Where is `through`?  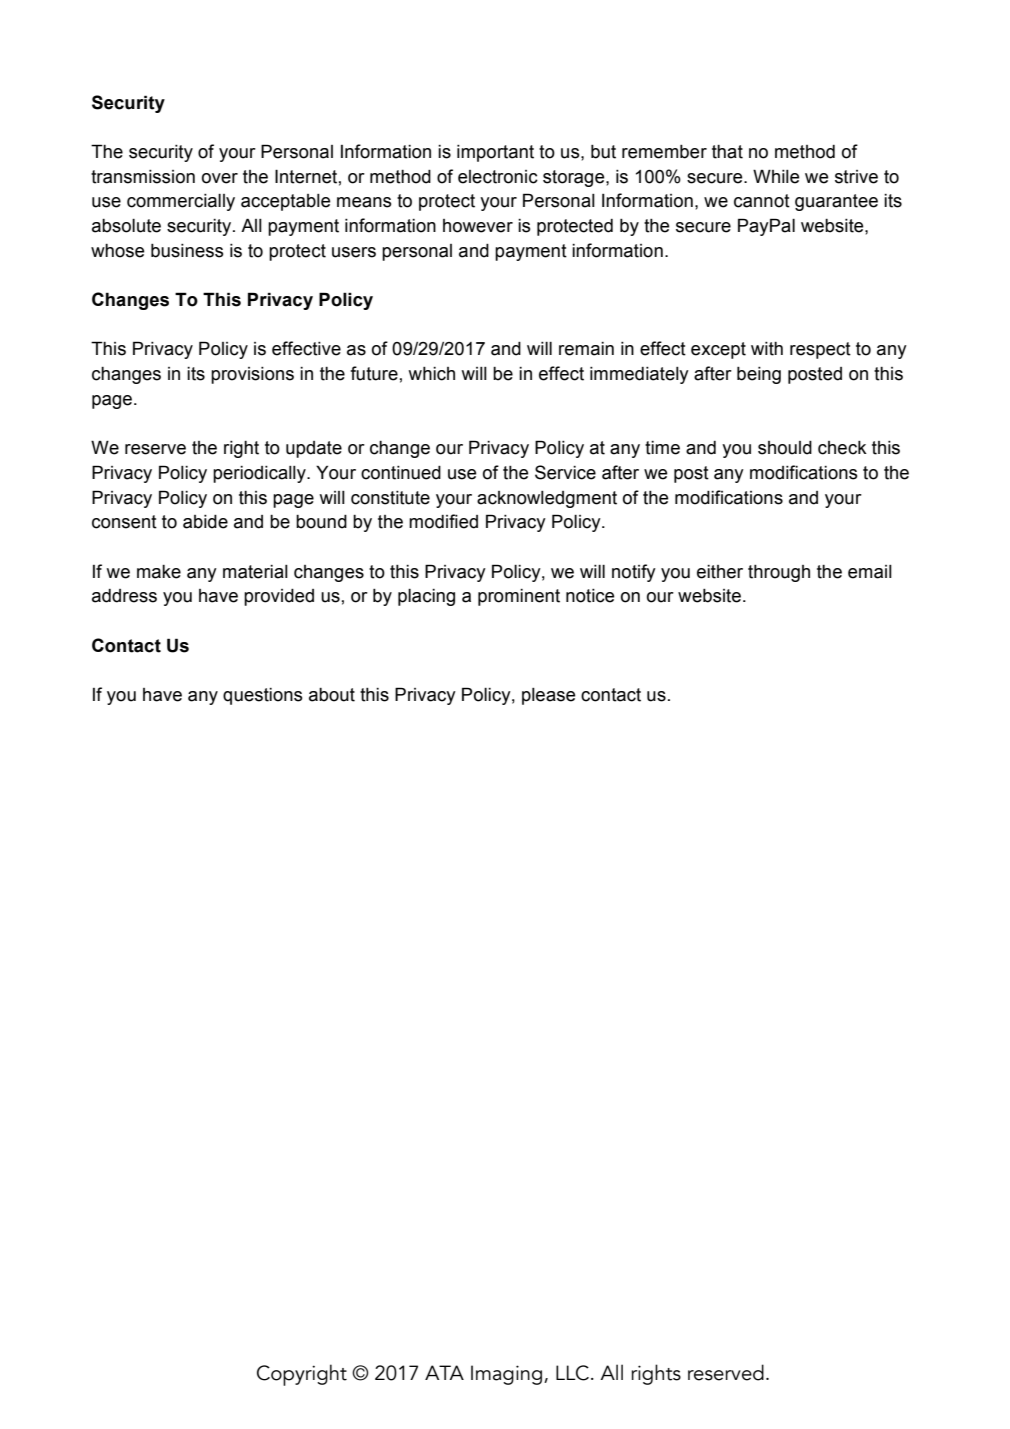 through is located at coordinates (779, 573).
